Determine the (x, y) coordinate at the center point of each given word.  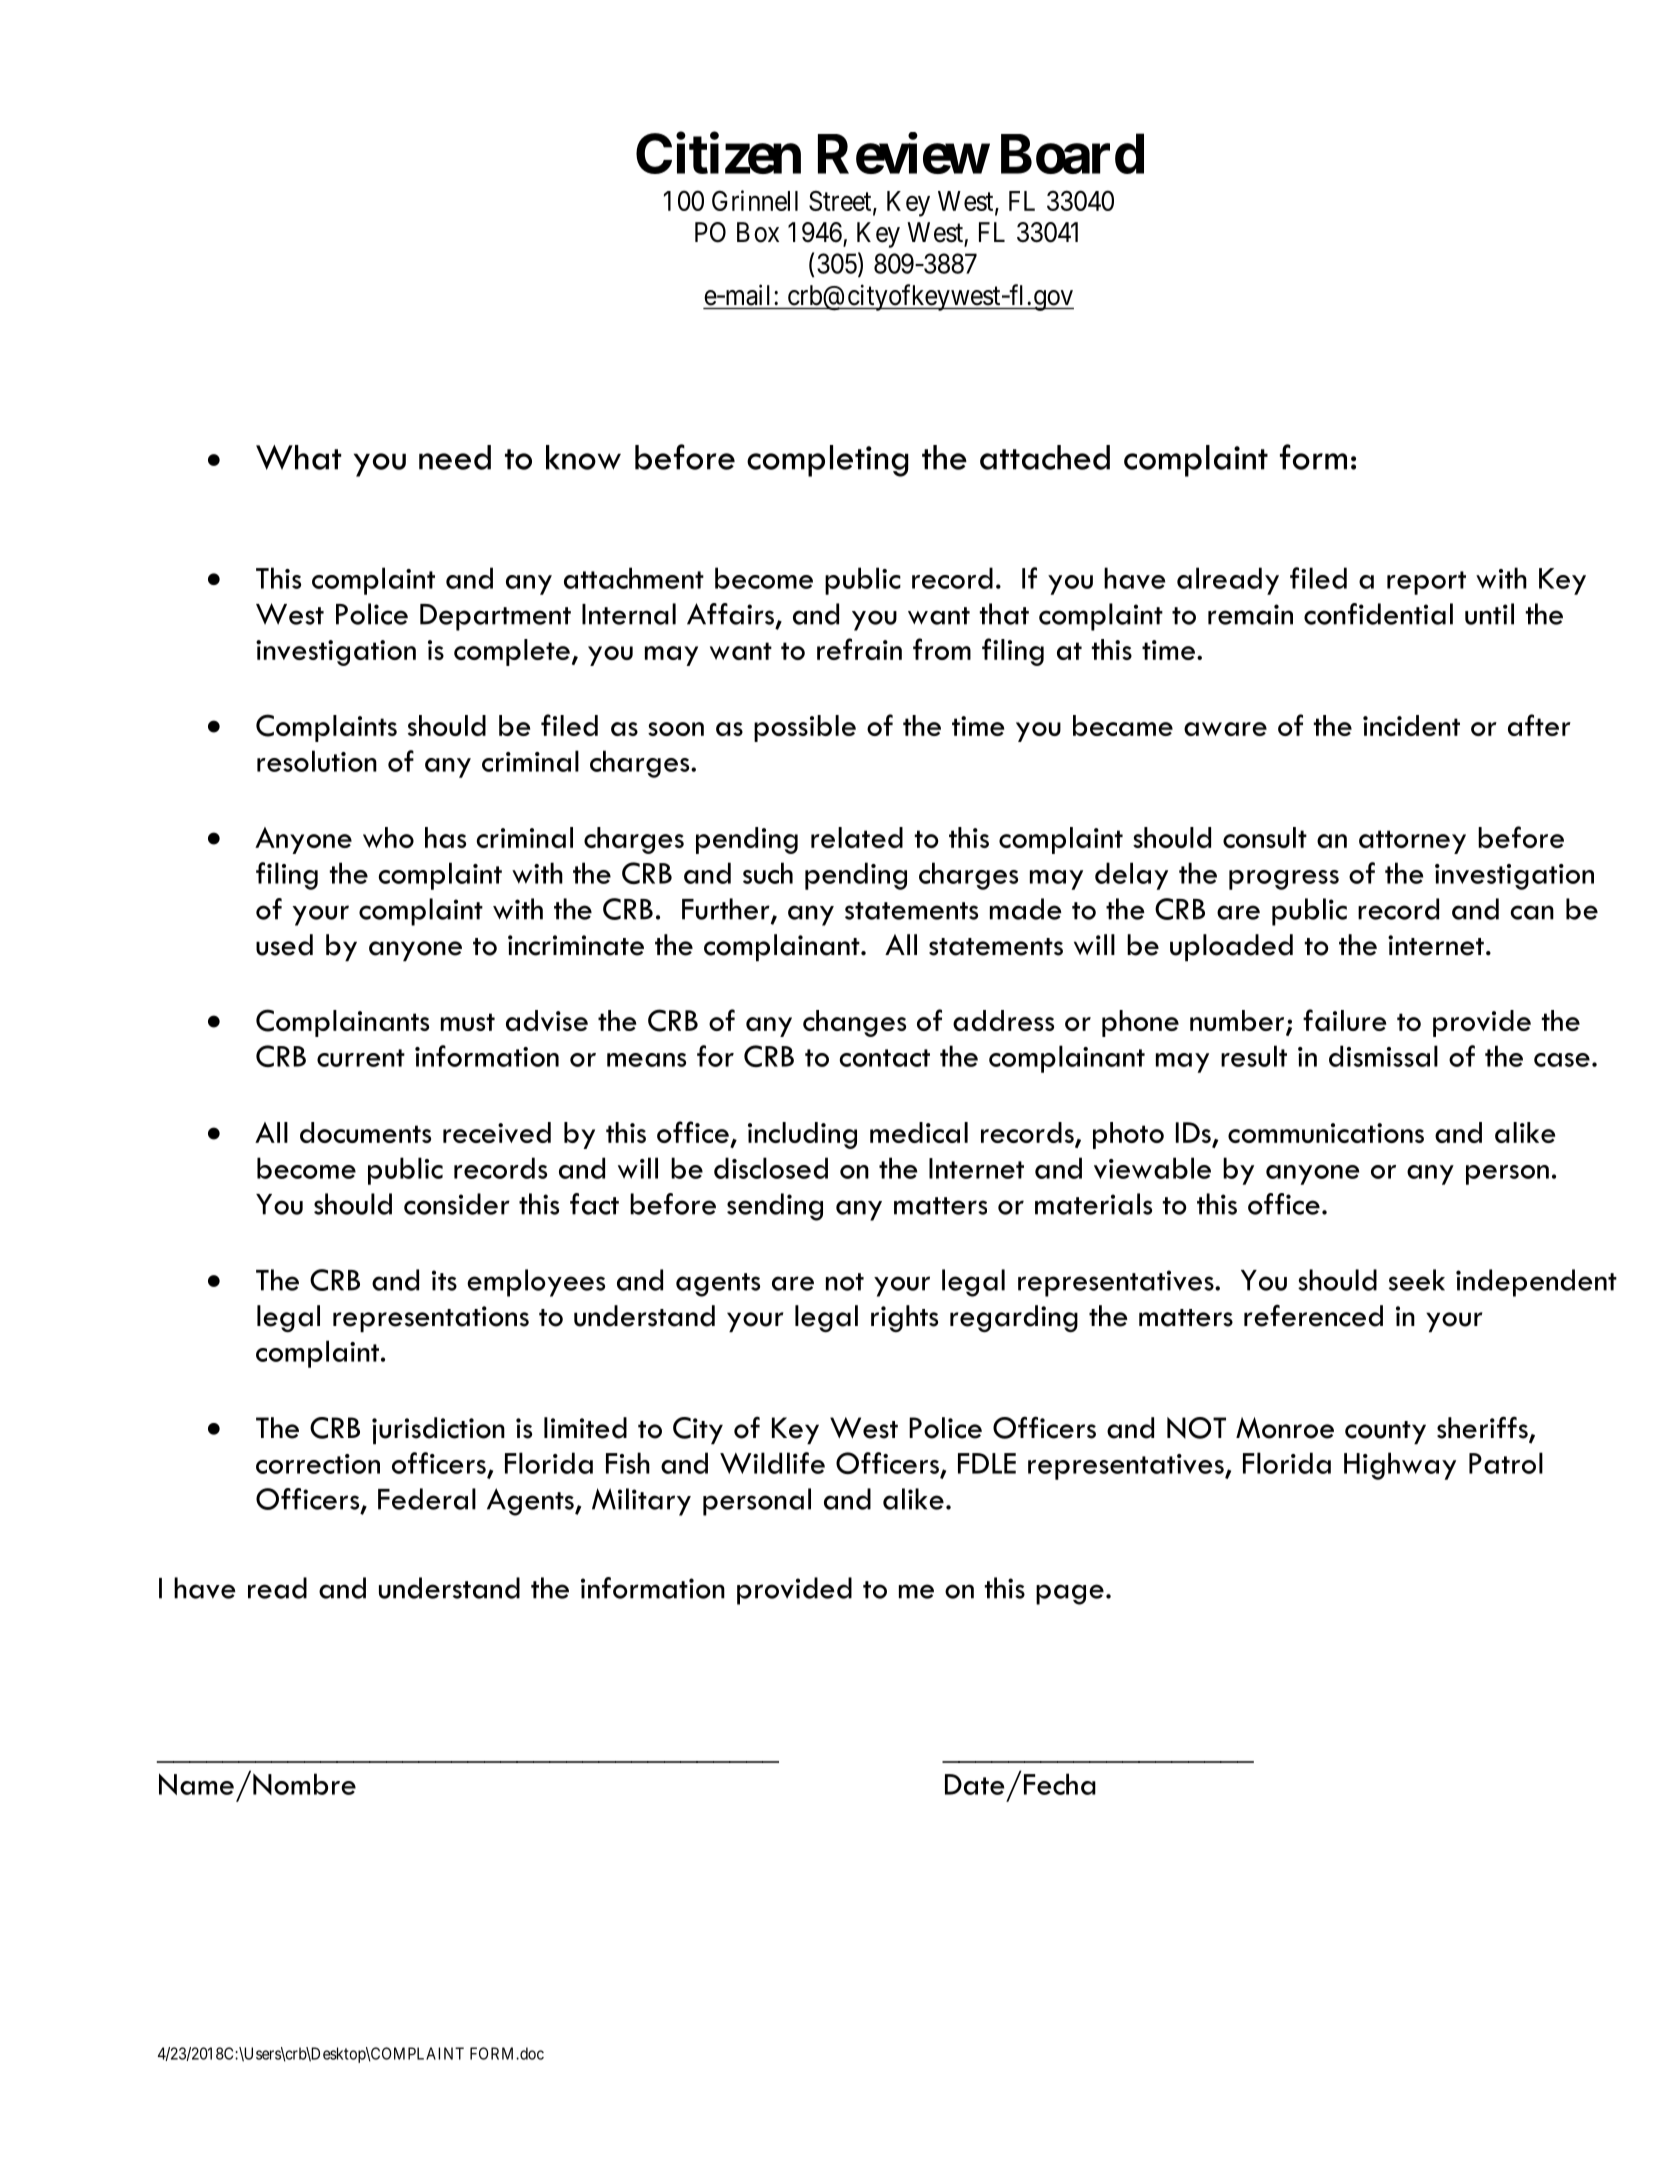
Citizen (718, 153)
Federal (427, 1499)
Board (1072, 154)
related (857, 837)
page (1070, 1594)
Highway (1400, 1466)
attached (1045, 457)
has (445, 837)
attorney (1412, 842)
